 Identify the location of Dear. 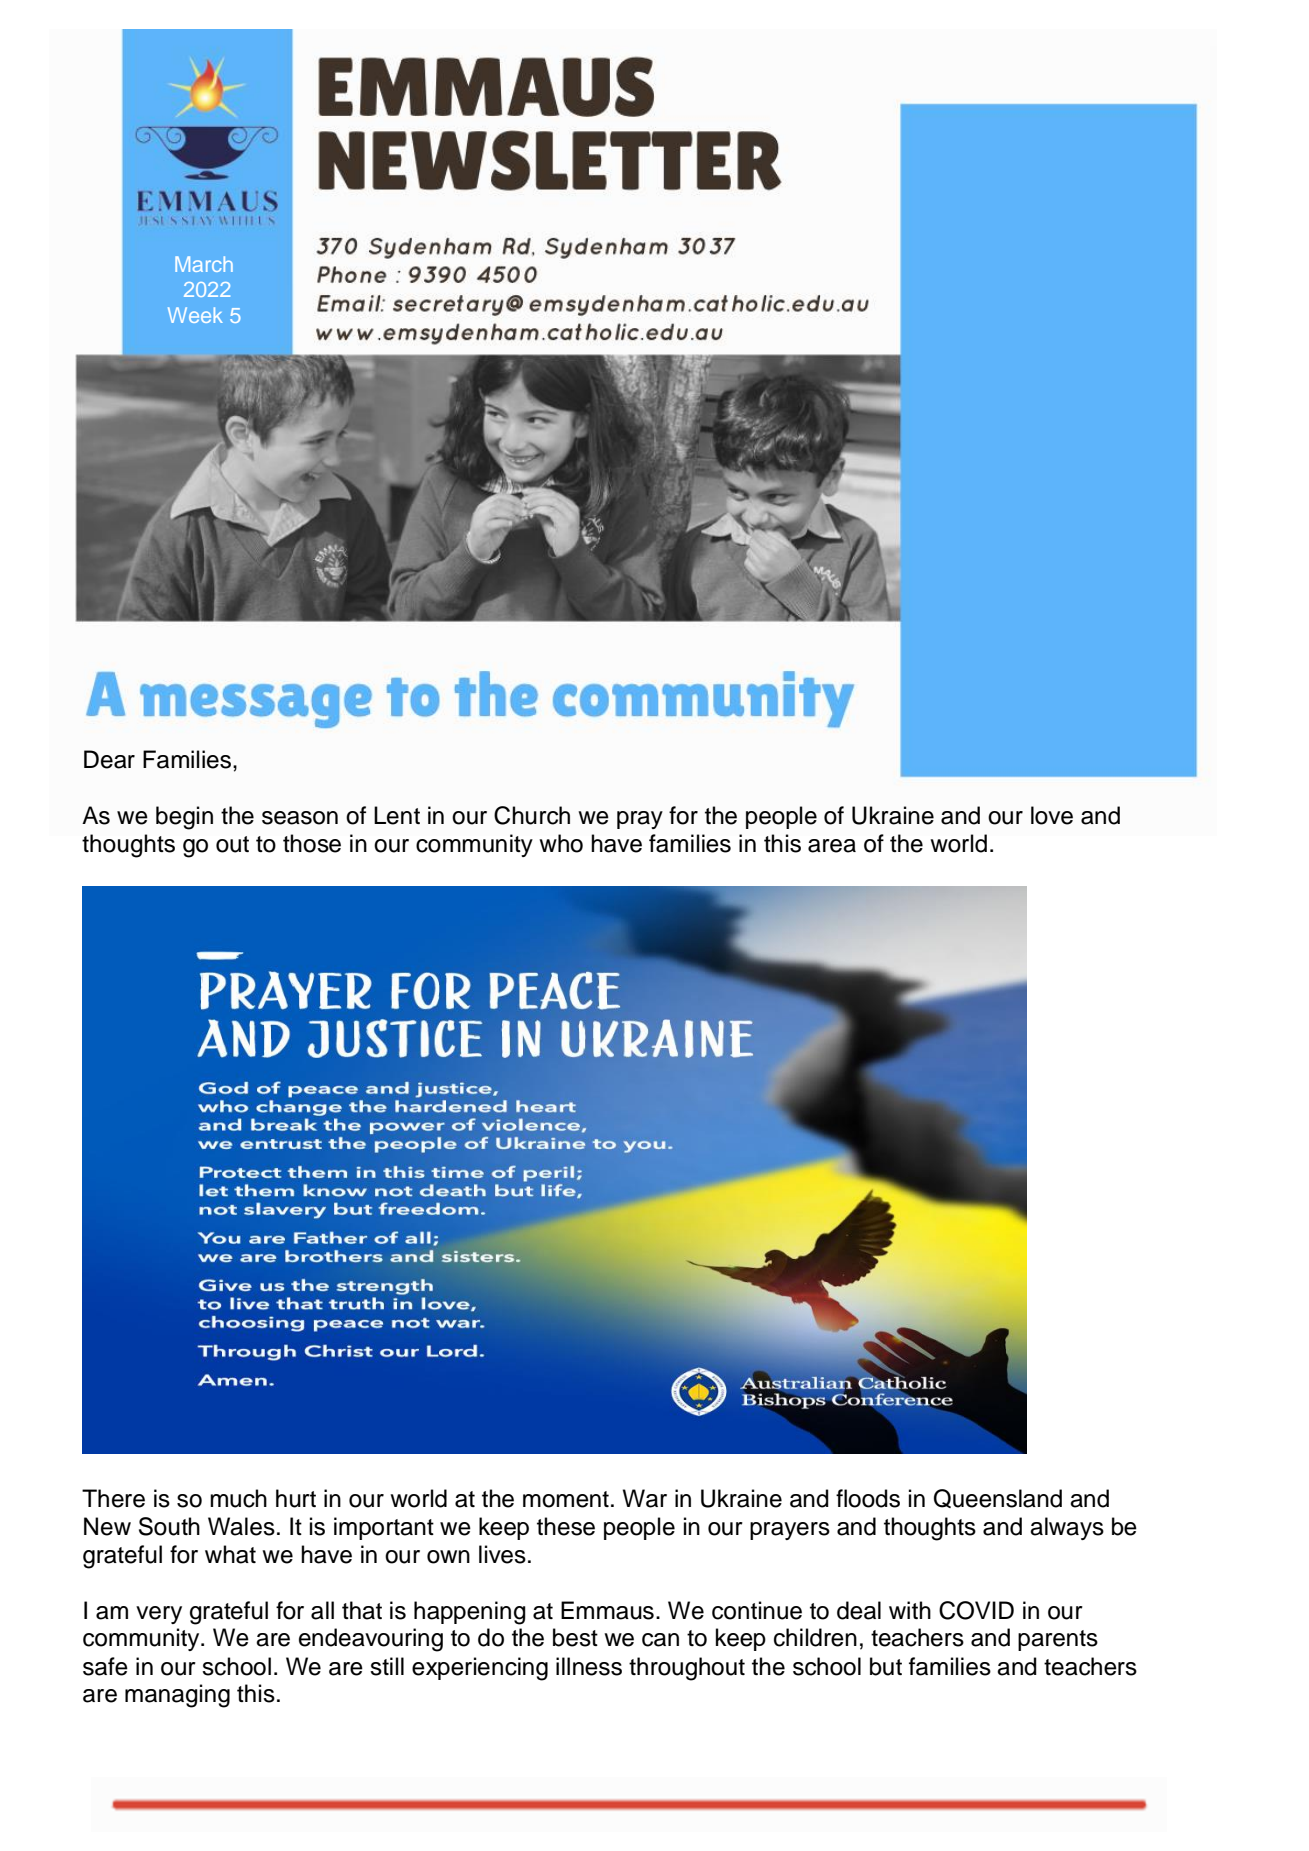
(109, 759).
